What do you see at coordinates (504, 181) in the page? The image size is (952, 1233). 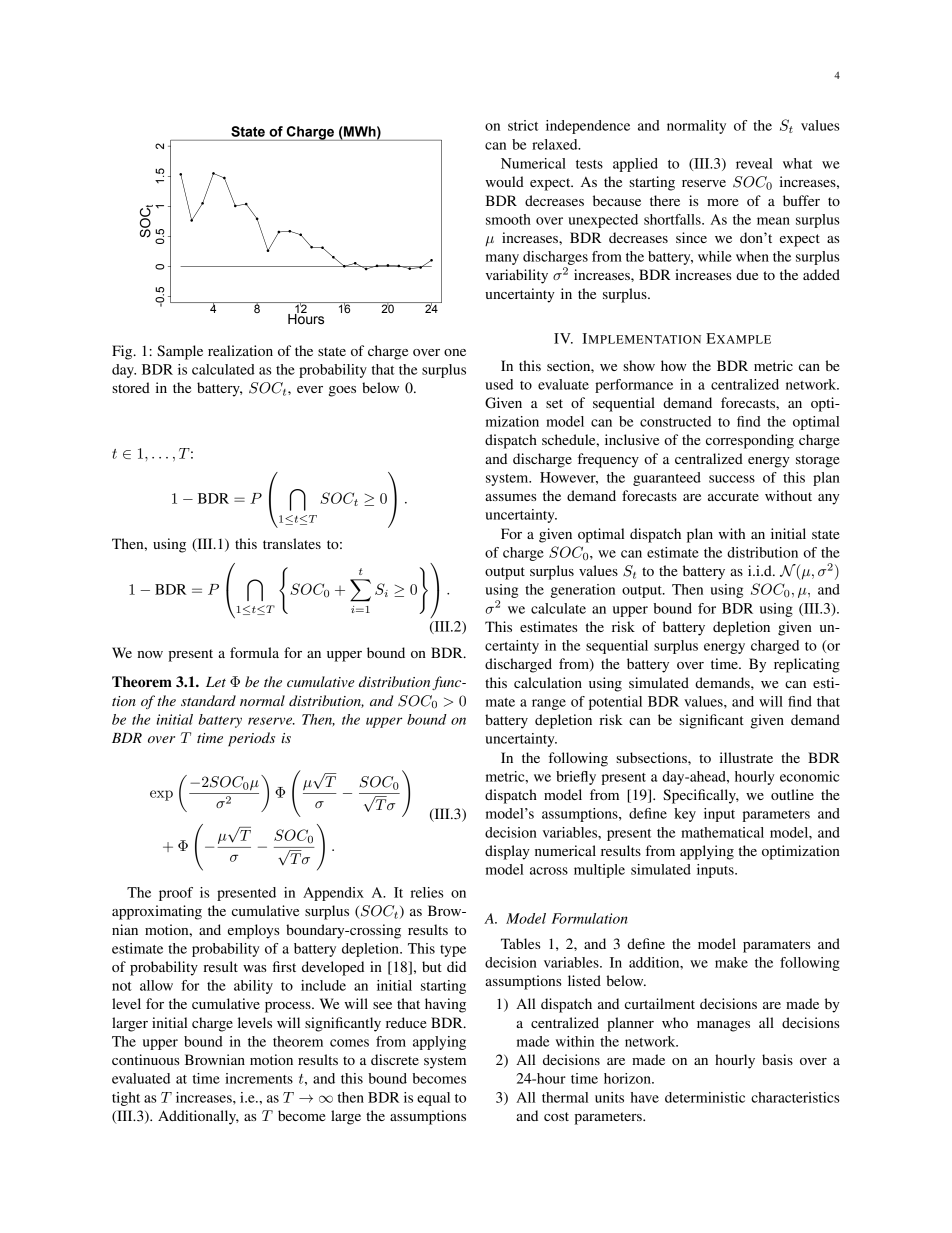 I see `would` at bounding box center [504, 181].
